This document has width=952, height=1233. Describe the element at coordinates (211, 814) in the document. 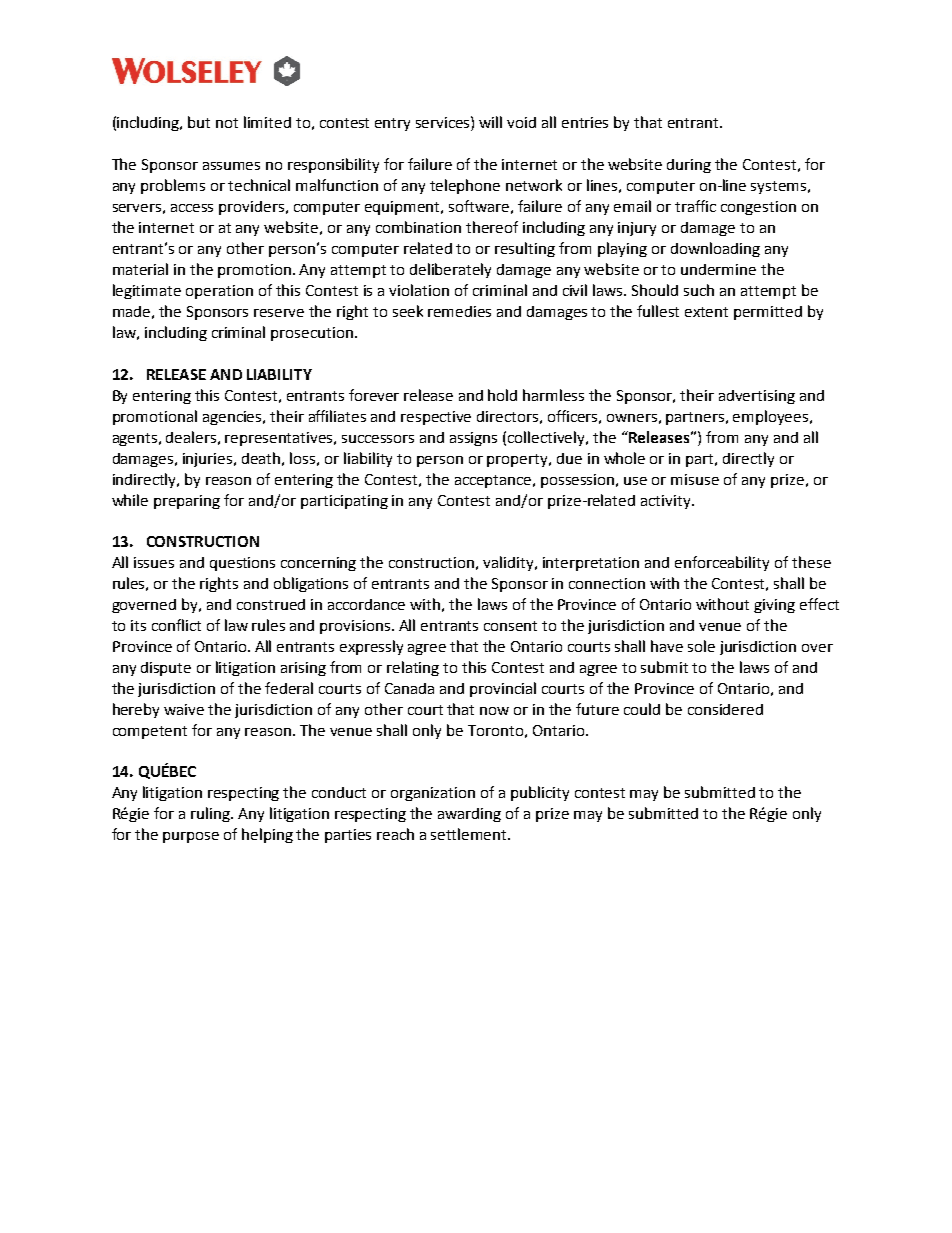

I see `ruling` at that location.
